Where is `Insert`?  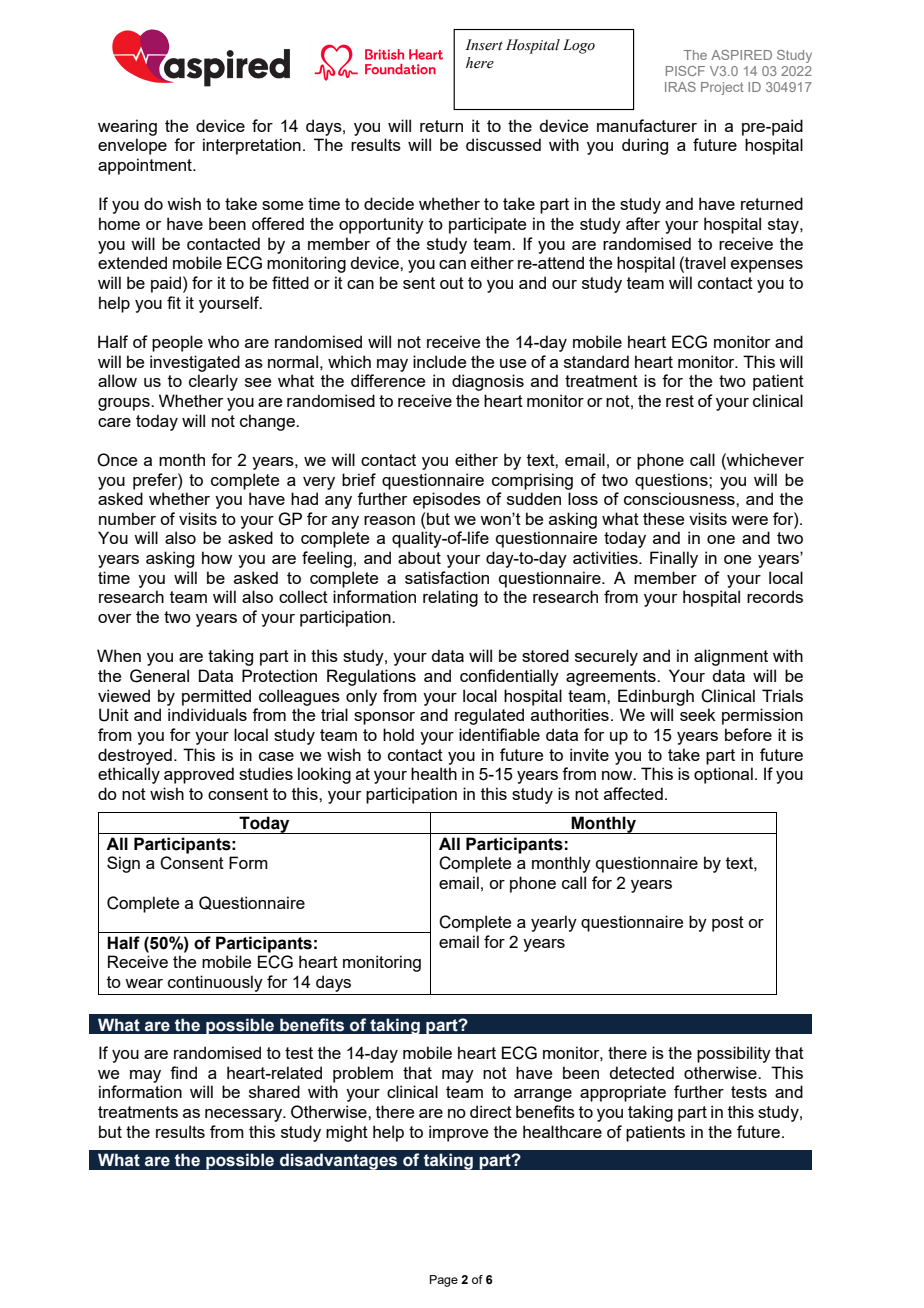 Insert is located at coordinates (484, 45).
